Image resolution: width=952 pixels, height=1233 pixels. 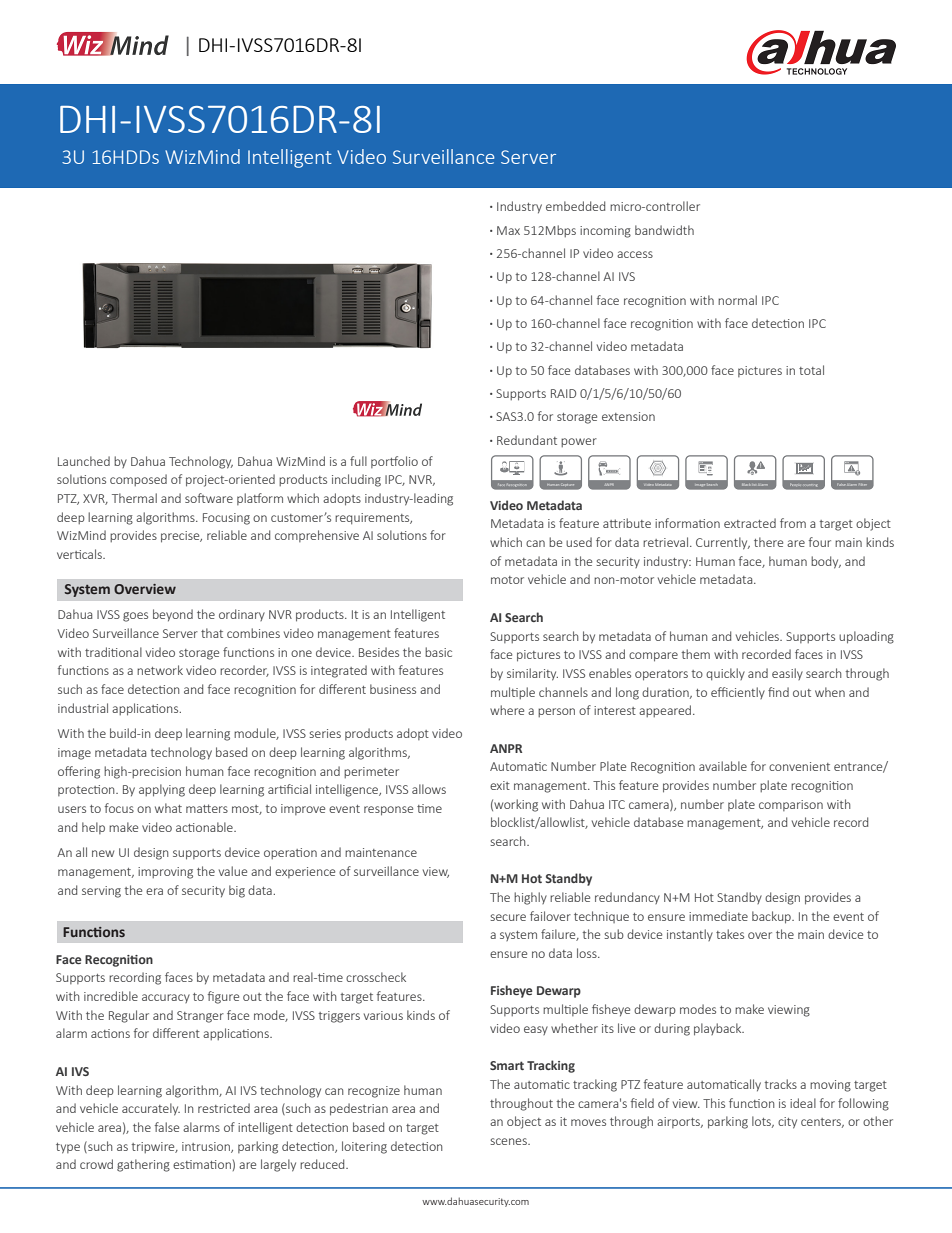 What do you see at coordinates (507, 710) in the page?
I see `where` at bounding box center [507, 710].
